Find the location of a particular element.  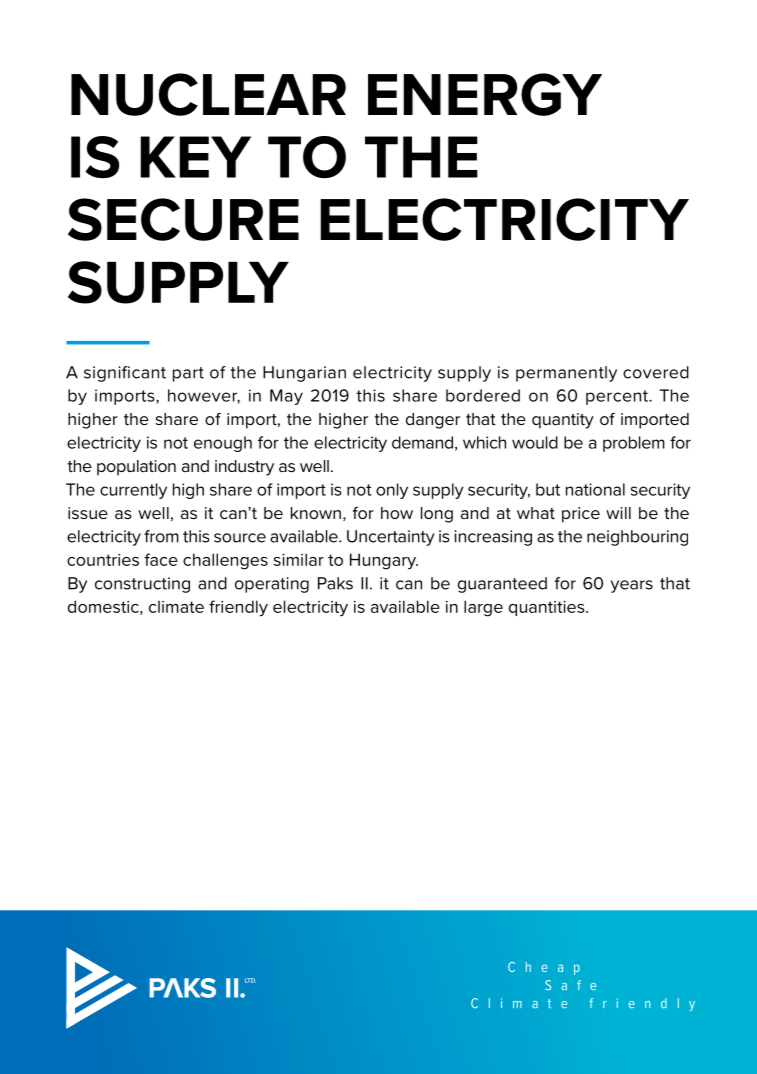

population is located at coordinates (136, 468).
